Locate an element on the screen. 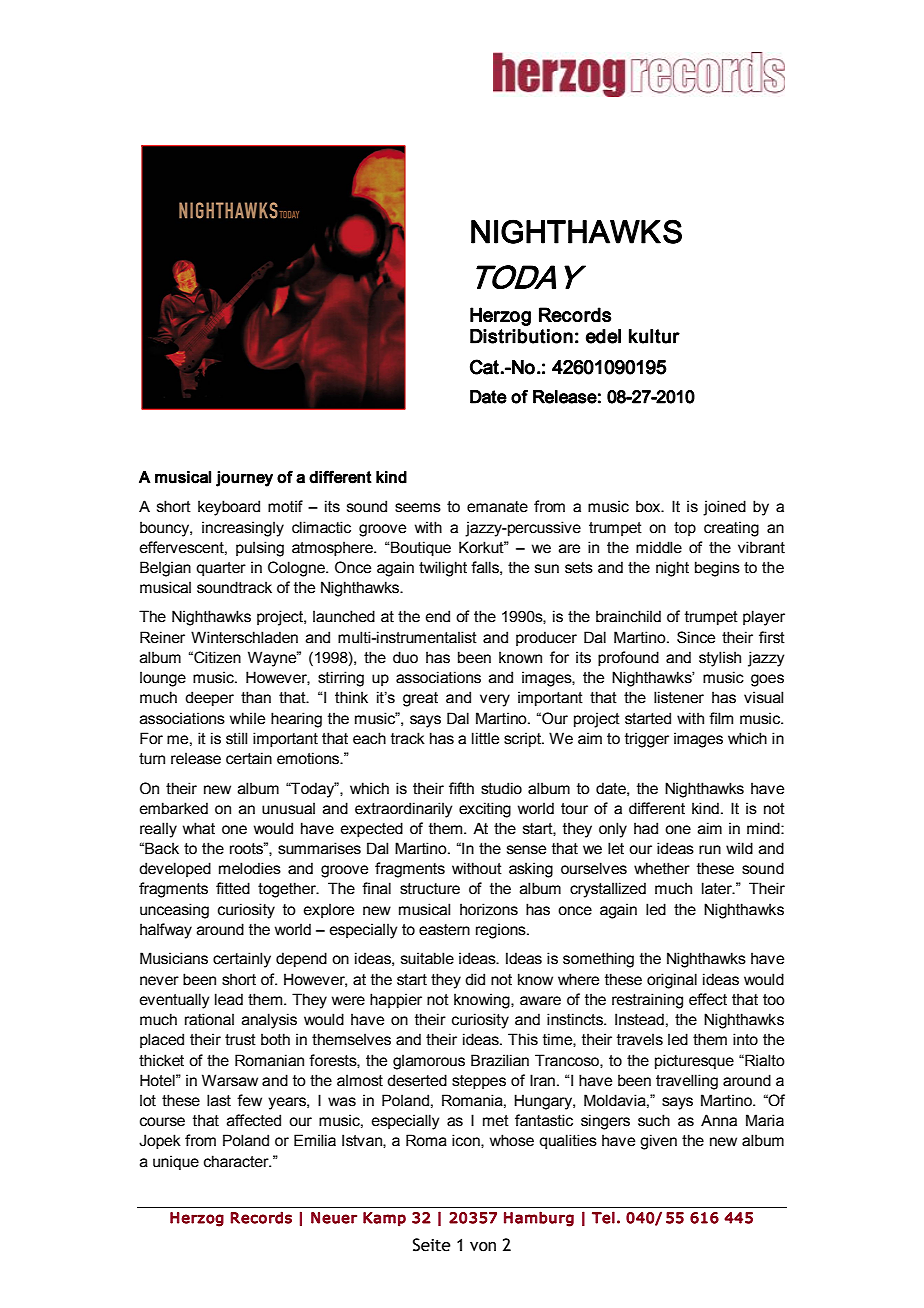  character is located at coordinates (237, 1161).
